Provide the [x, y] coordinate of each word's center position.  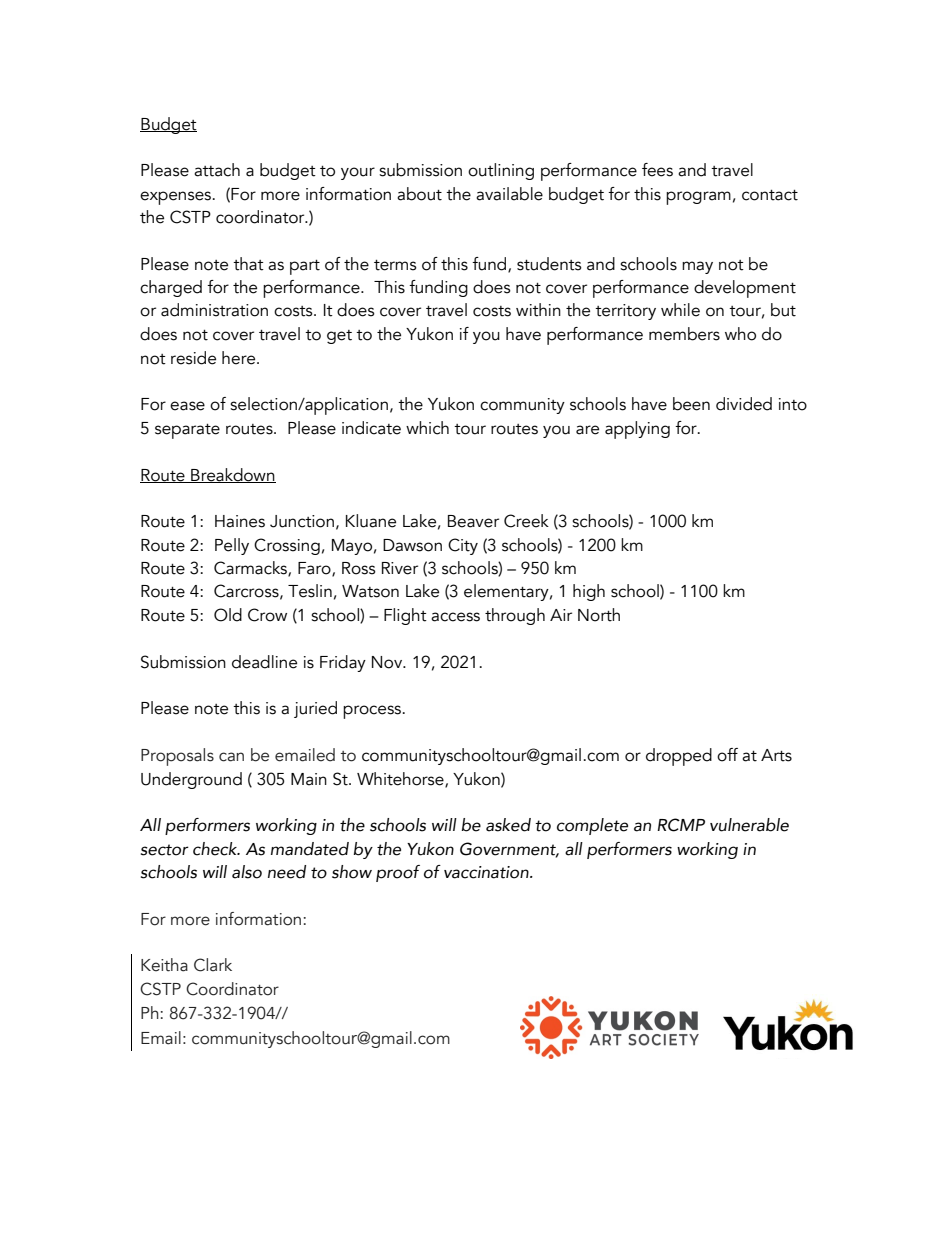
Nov [388, 662]
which [427, 428]
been [691, 404]
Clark [213, 965]
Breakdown [232, 475]
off [727, 755]
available [509, 194]
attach [217, 170]
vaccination [487, 872]
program [698, 198]
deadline [264, 662]
